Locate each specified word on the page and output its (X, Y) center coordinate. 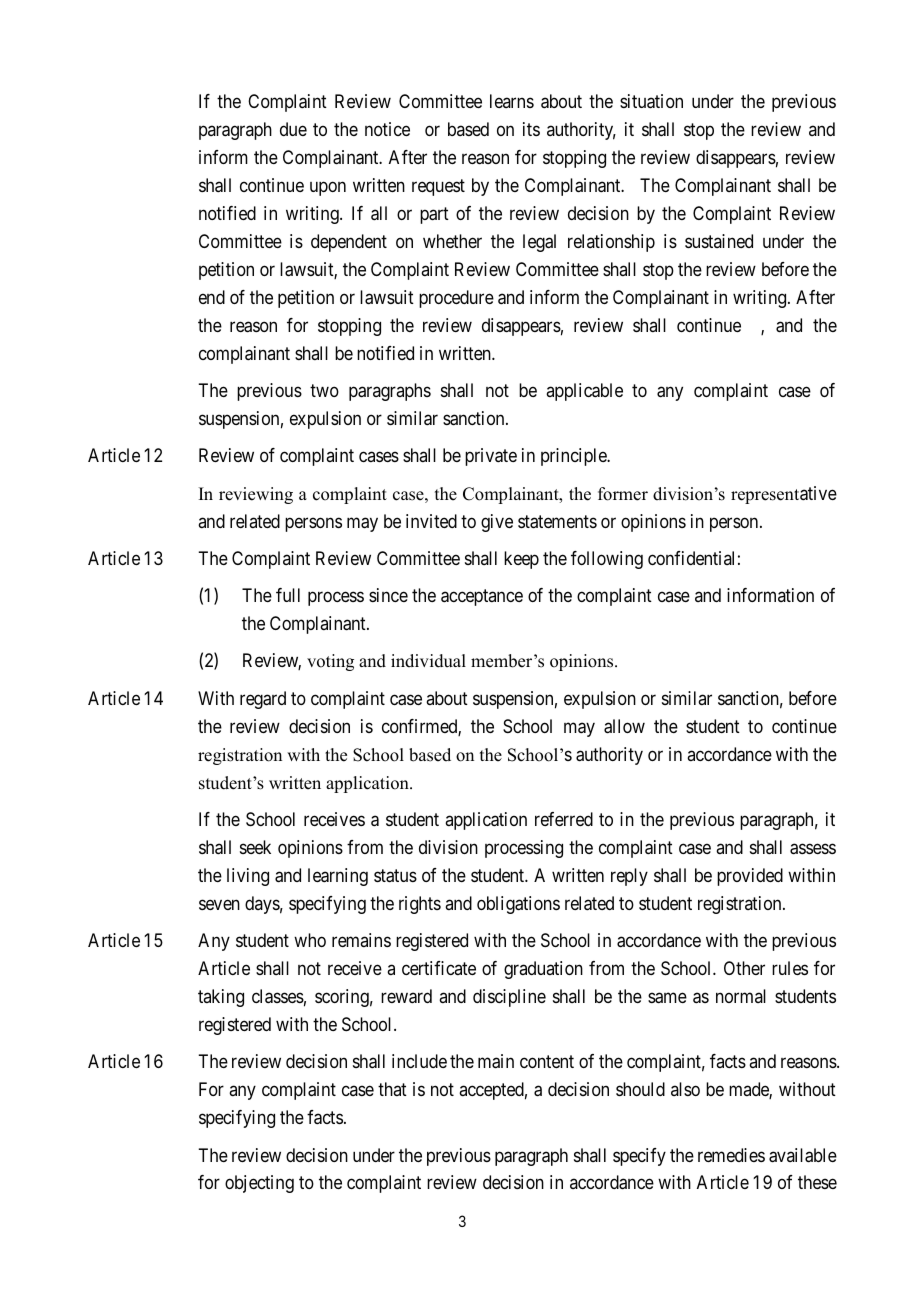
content (547, 1062)
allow (624, 726)
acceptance (482, 597)
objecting (259, 1184)
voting (330, 662)
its (531, 129)
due (293, 129)
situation (651, 101)
